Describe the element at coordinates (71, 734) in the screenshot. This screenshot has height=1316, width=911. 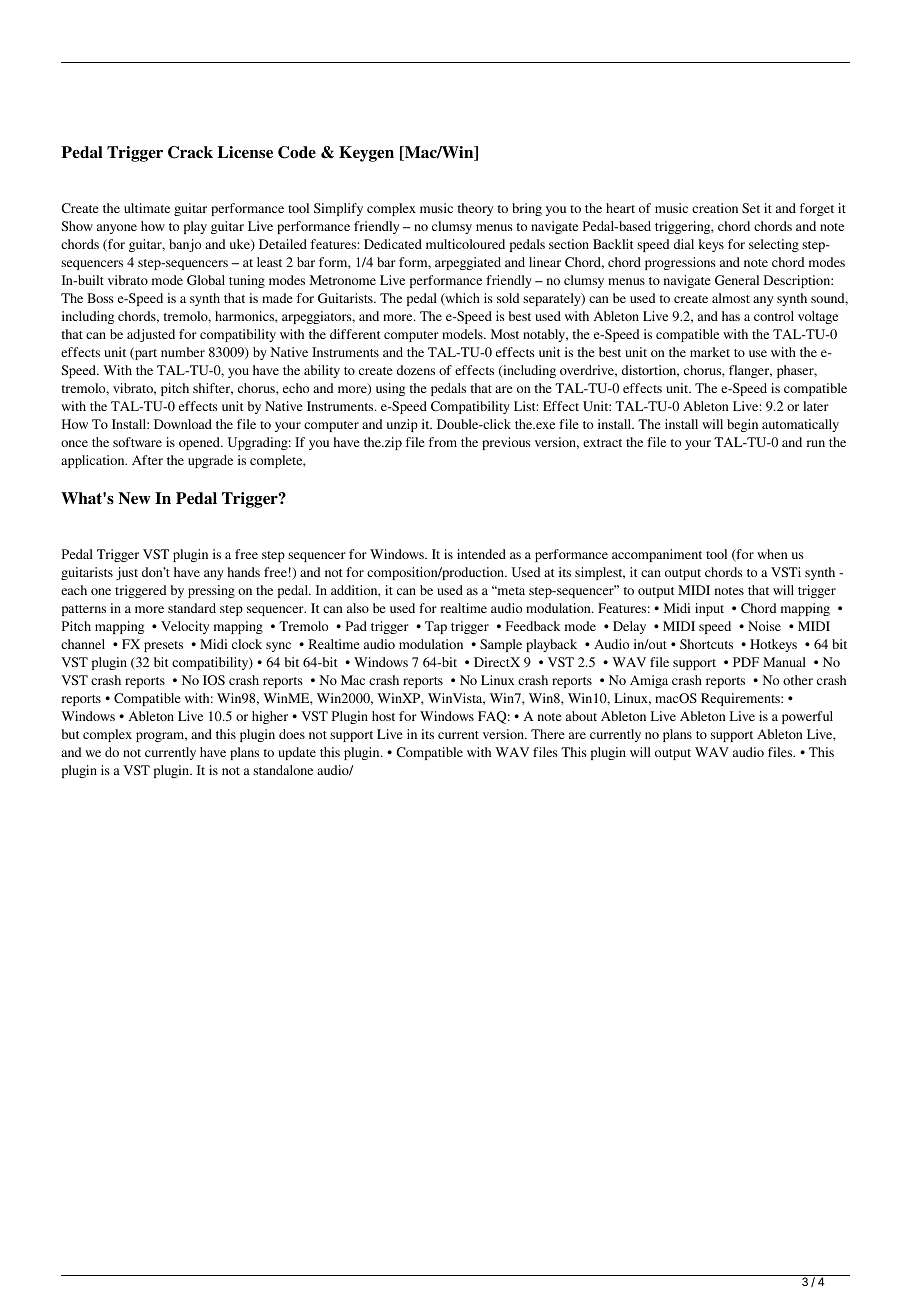
I see `but` at that location.
